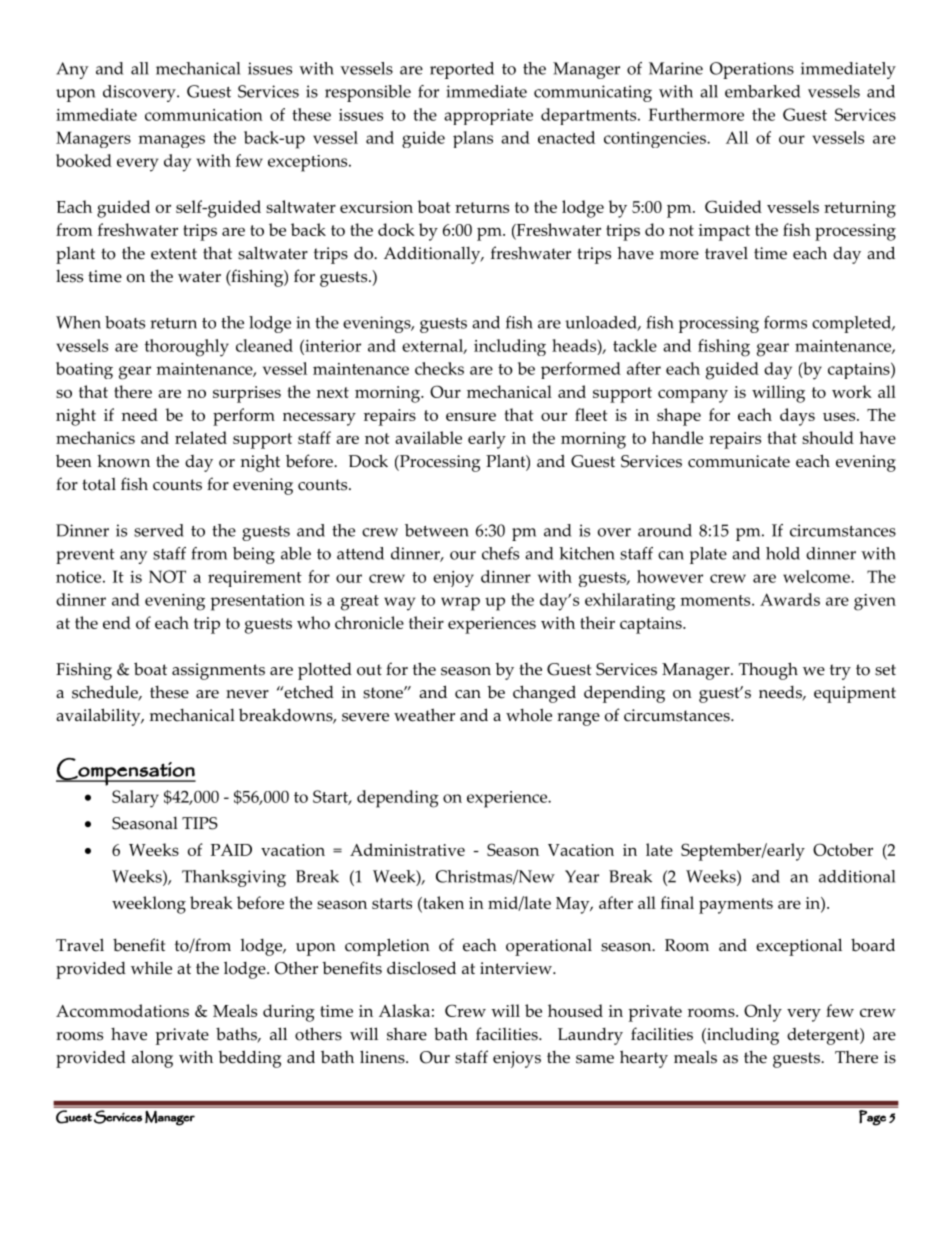  What do you see at coordinates (460, 604) in the document?
I see `wrap` at bounding box center [460, 604].
